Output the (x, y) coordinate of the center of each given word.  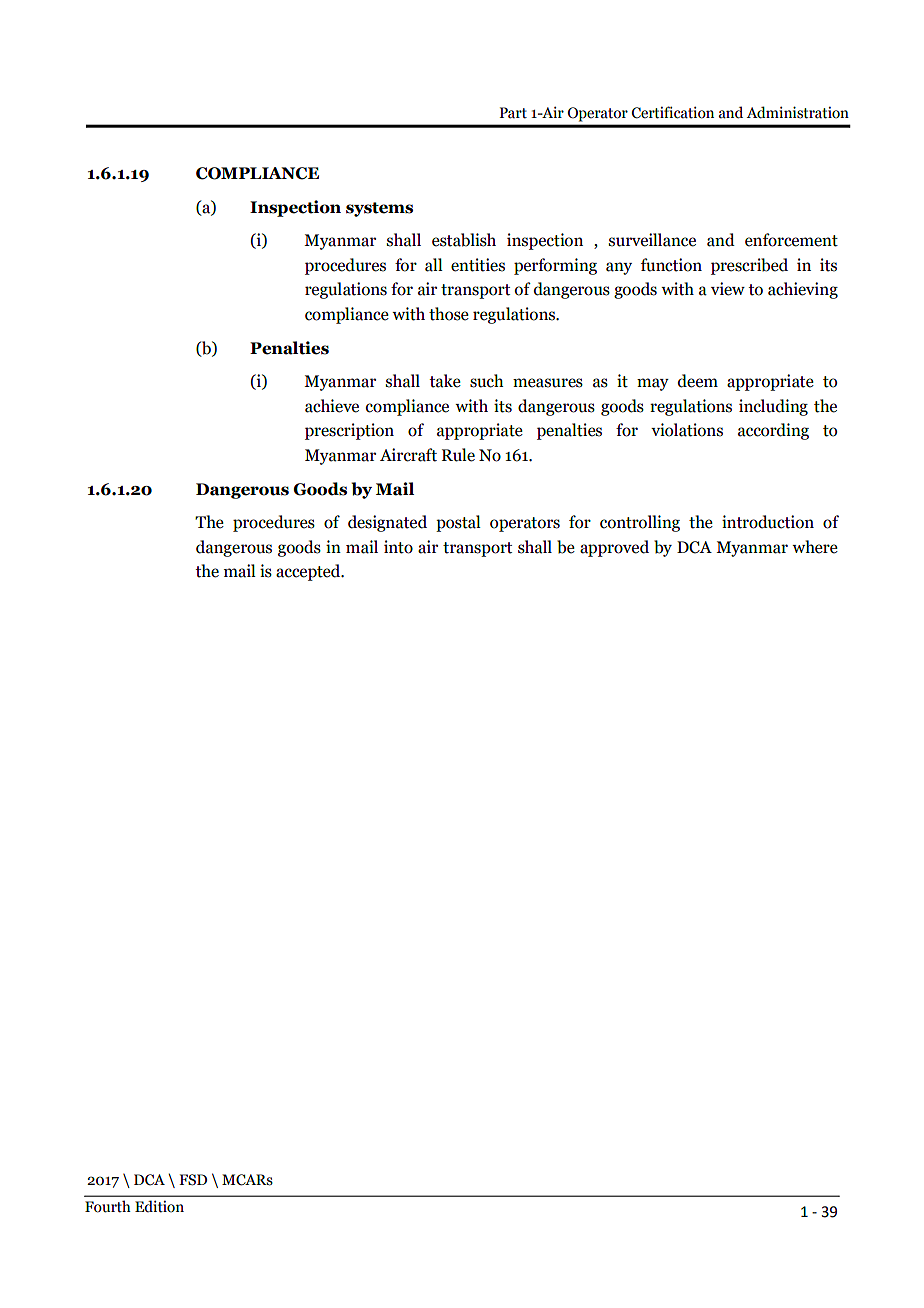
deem (698, 381)
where (815, 547)
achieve (332, 406)
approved (614, 548)
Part (513, 113)
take (445, 381)
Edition (159, 1206)
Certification (673, 112)
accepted (309, 572)
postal (458, 523)
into (398, 547)
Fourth (108, 1206)
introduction (768, 522)
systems (379, 209)
